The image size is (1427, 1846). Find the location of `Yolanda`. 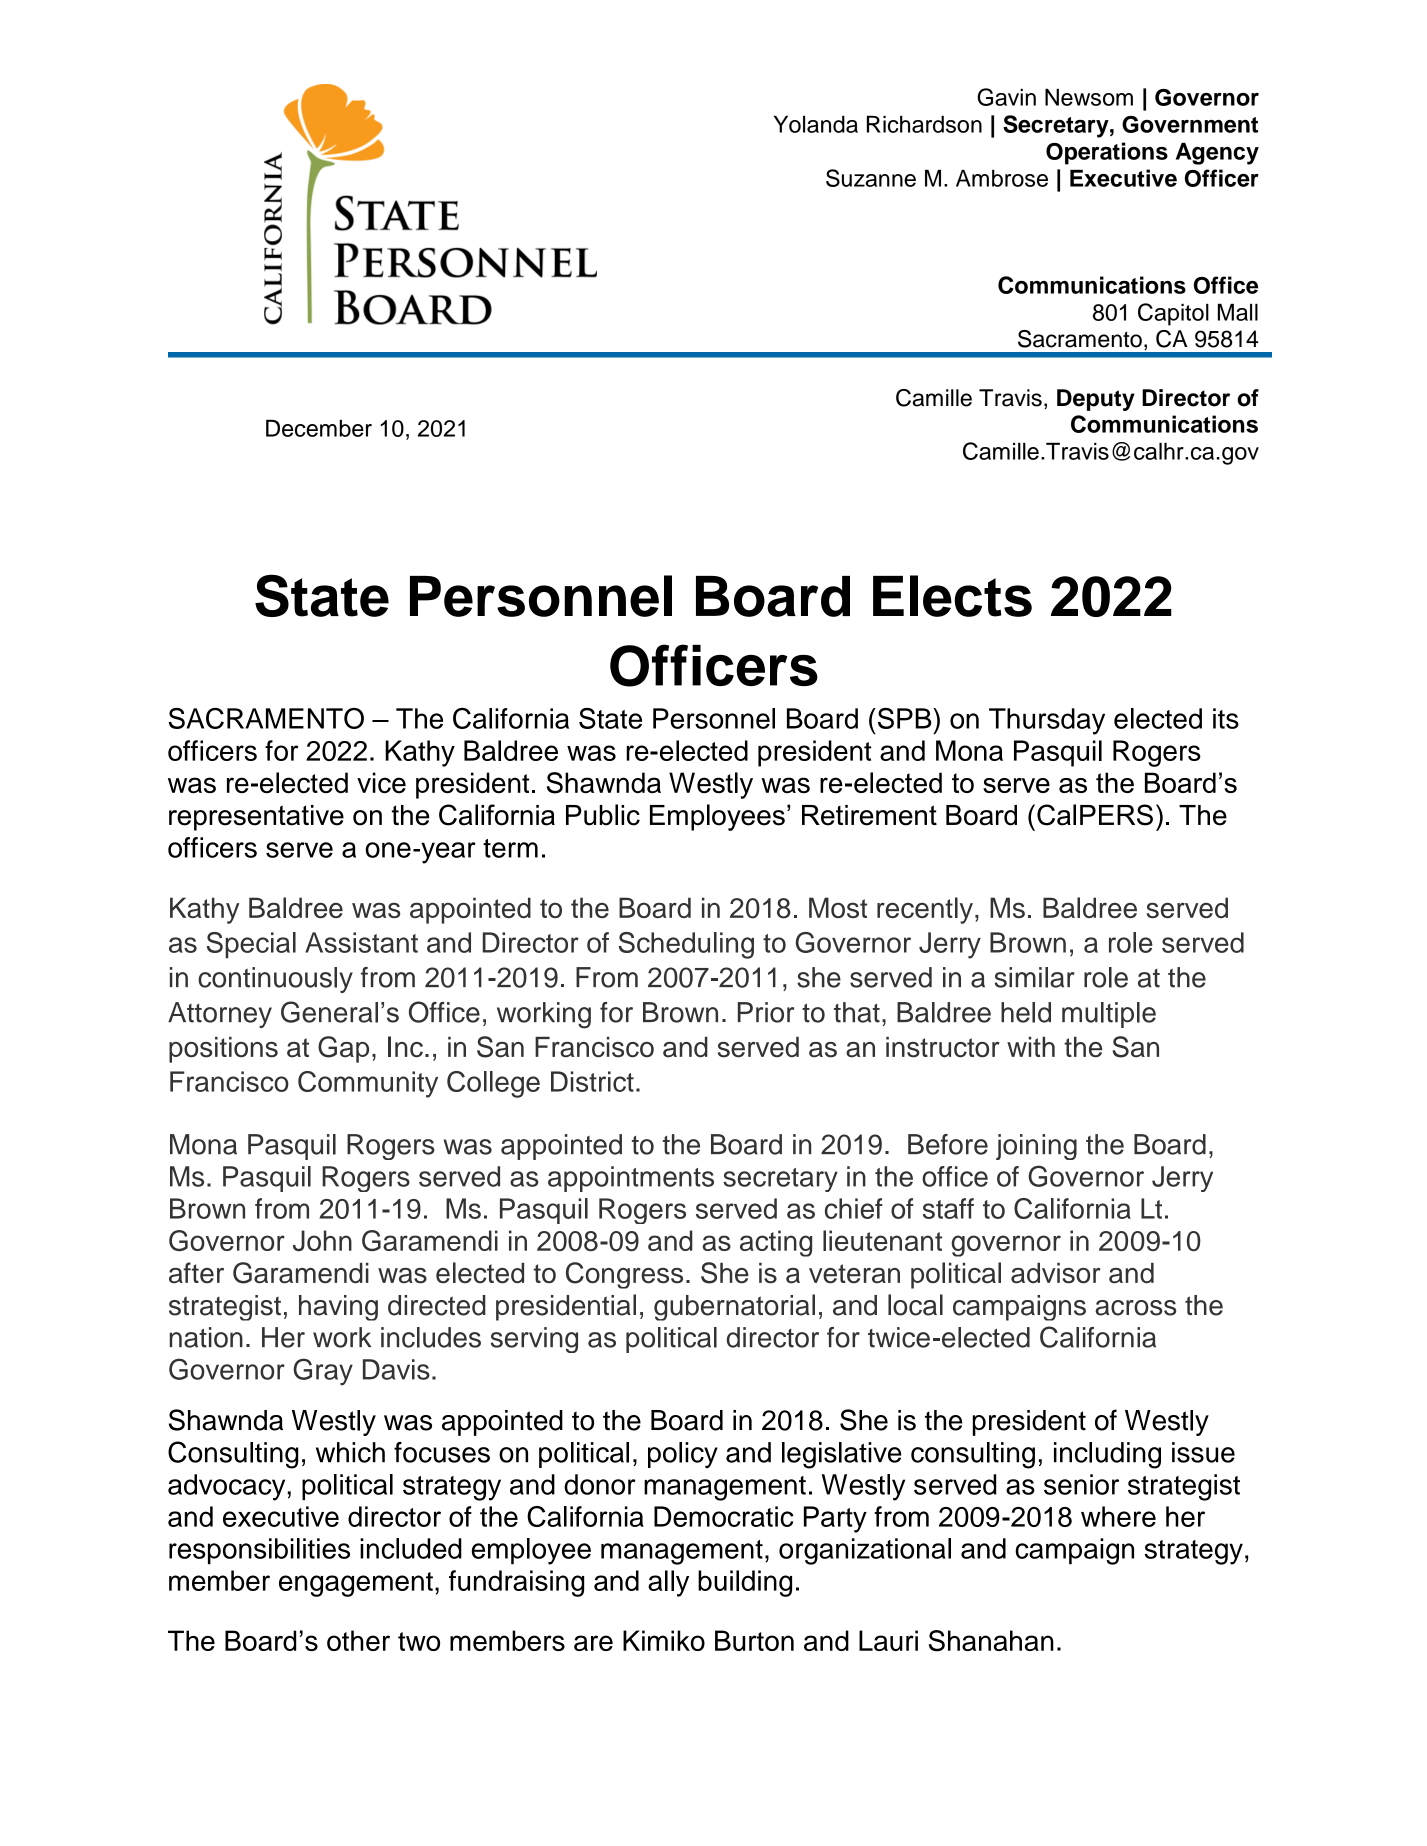

Yolanda is located at coordinates (816, 124).
